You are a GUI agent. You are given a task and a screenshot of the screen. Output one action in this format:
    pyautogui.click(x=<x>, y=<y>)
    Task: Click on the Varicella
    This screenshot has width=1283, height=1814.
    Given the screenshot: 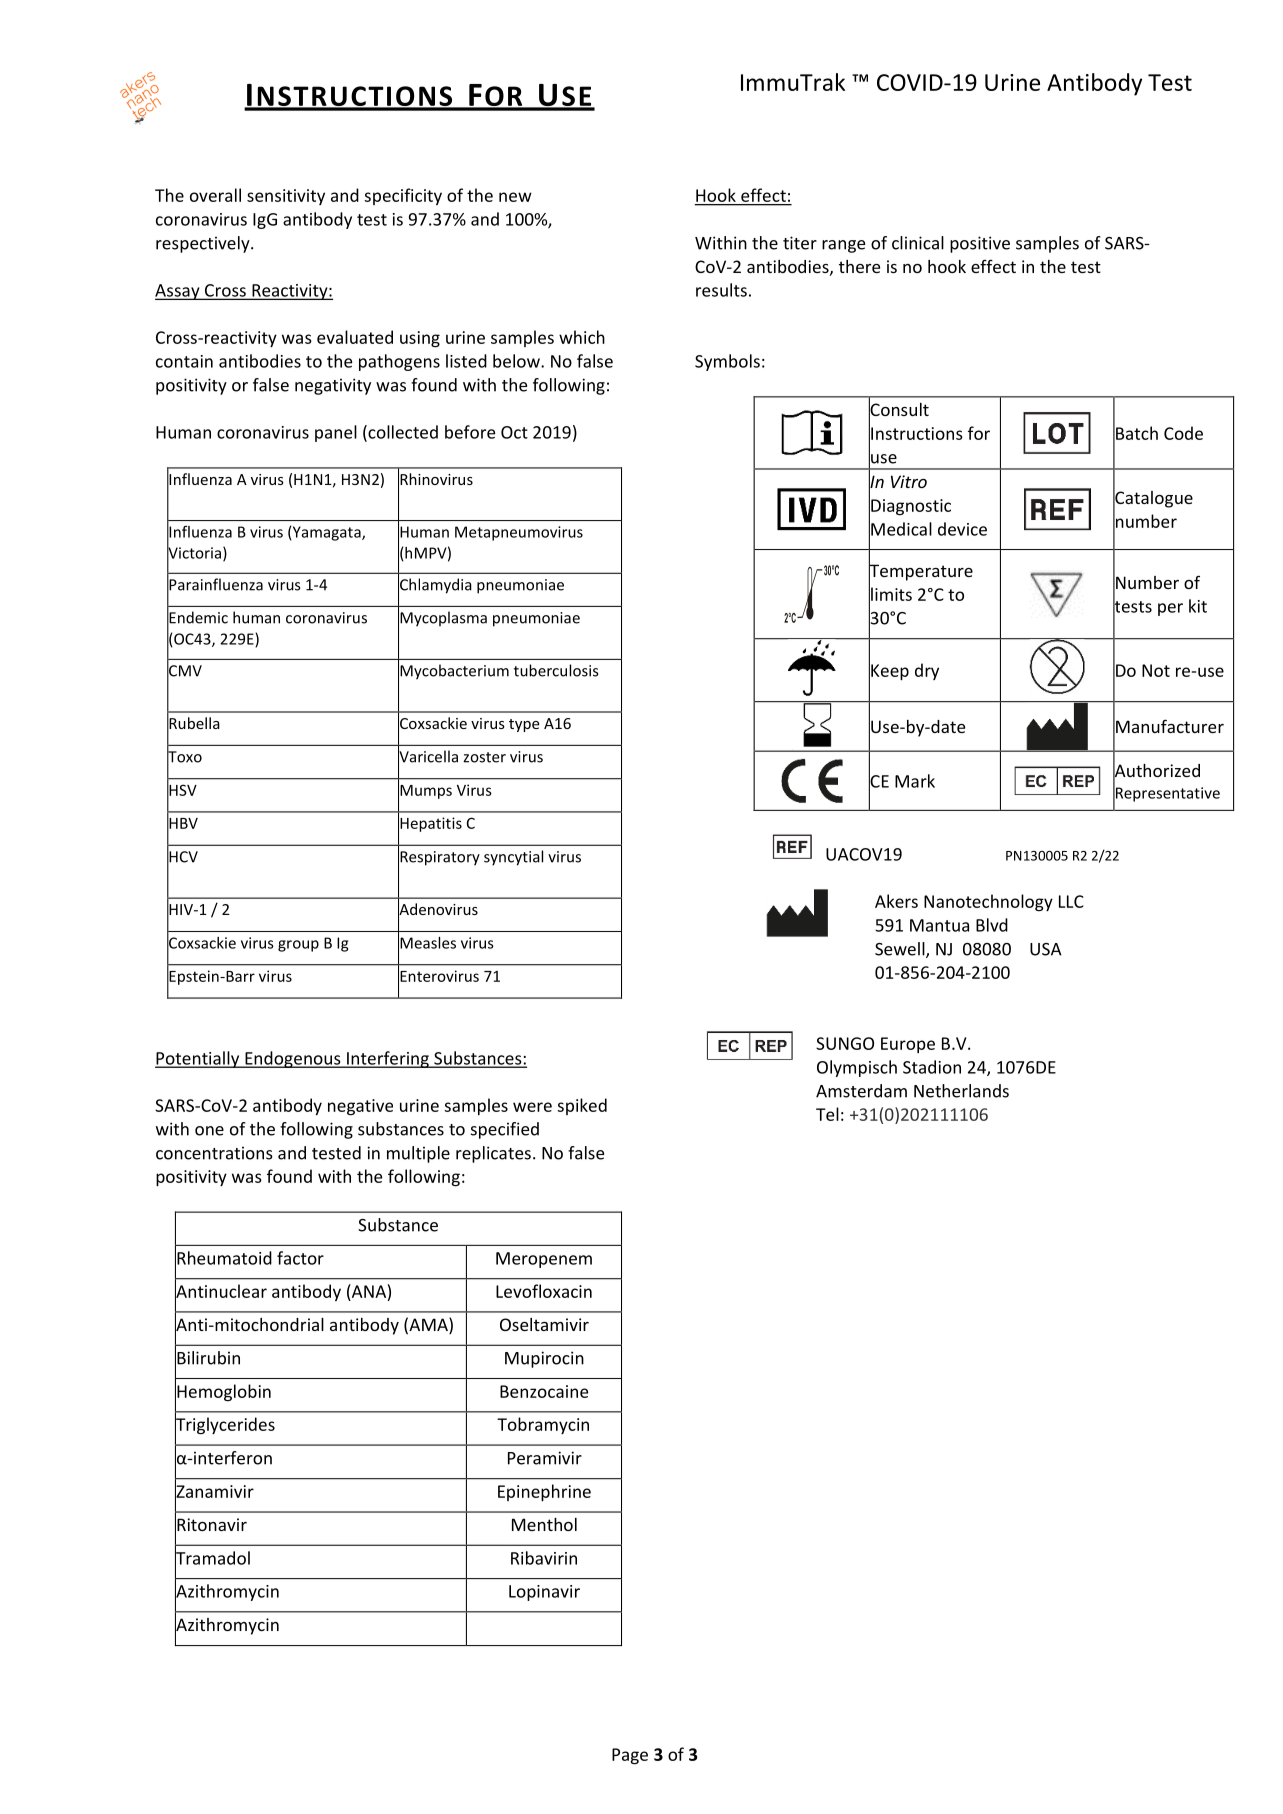 What is the action you would take?
    pyautogui.click(x=428, y=756)
